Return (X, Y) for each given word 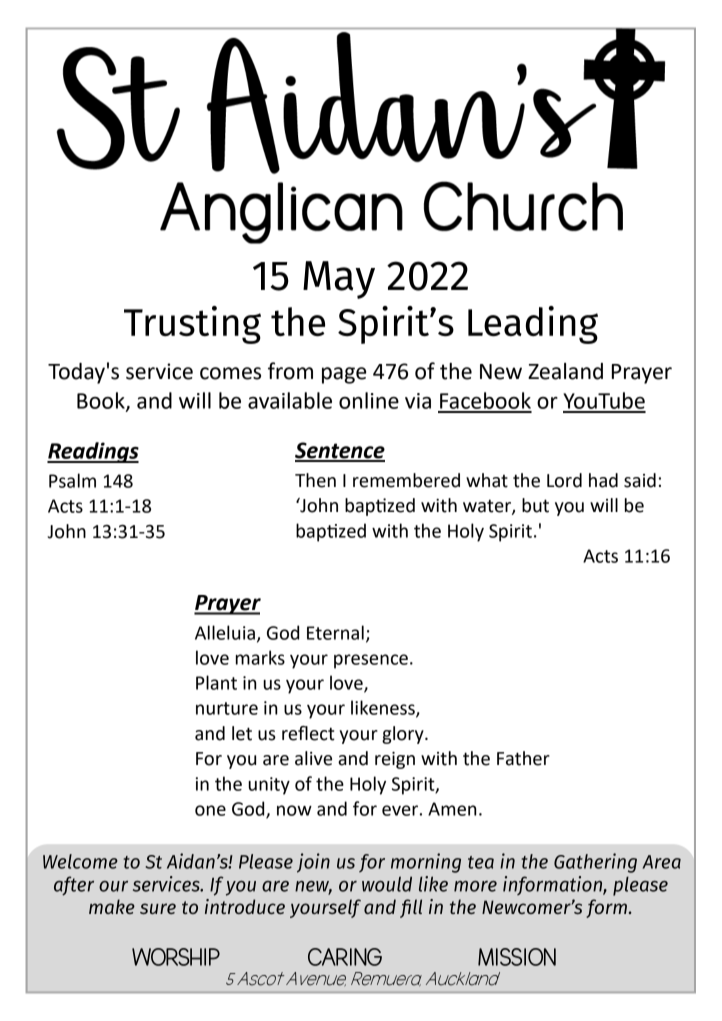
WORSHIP (176, 957)
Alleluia (225, 632)
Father (523, 758)
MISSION (517, 957)
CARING (345, 957)
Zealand (565, 371)
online (369, 400)
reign (395, 760)
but (535, 505)
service (159, 371)
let (242, 733)
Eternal (335, 632)
